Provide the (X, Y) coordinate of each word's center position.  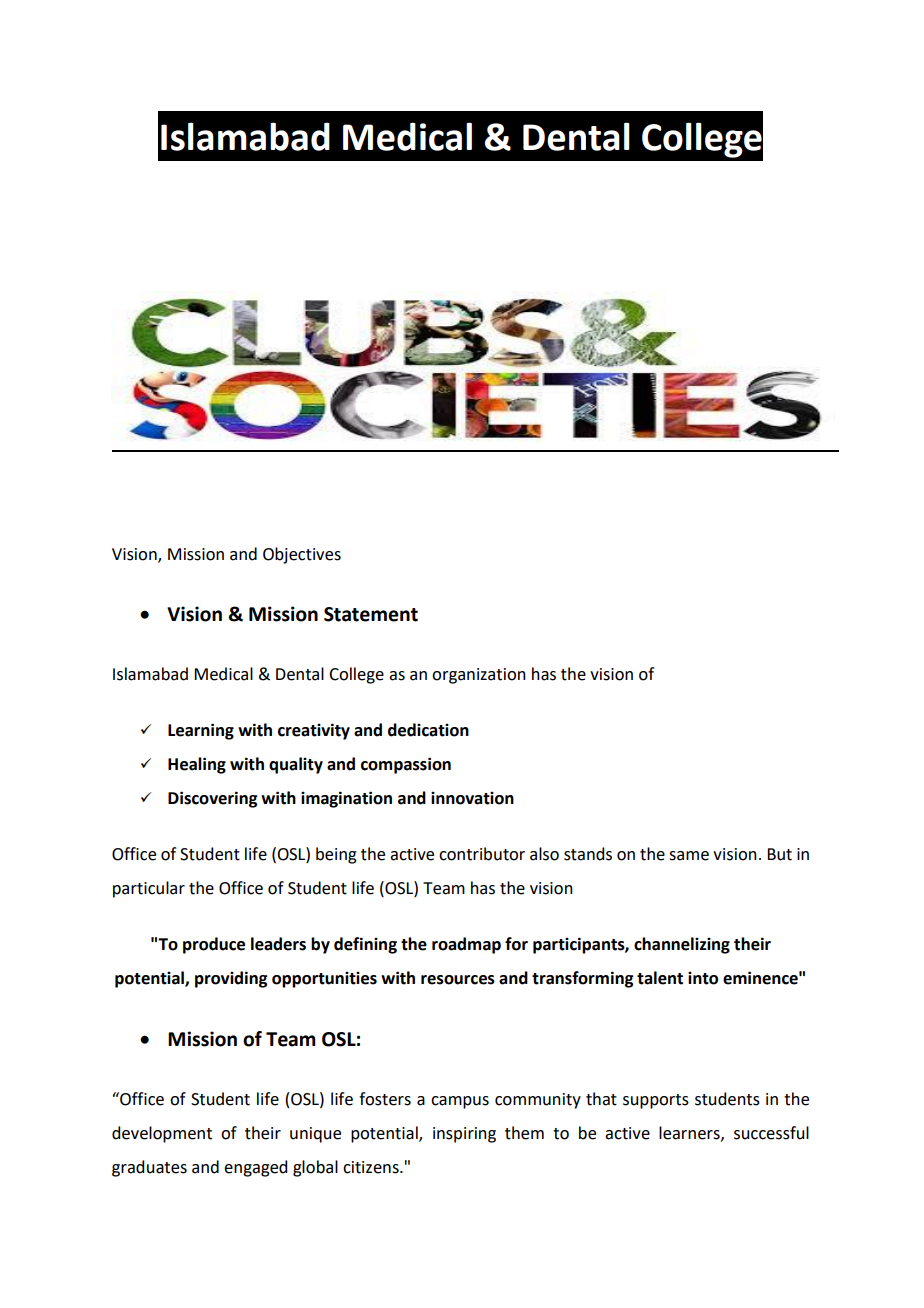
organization (479, 676)
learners (690, 1133)
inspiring (464, 1135)
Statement (371, 614)
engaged (255, 1168)
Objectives (302, 555)
